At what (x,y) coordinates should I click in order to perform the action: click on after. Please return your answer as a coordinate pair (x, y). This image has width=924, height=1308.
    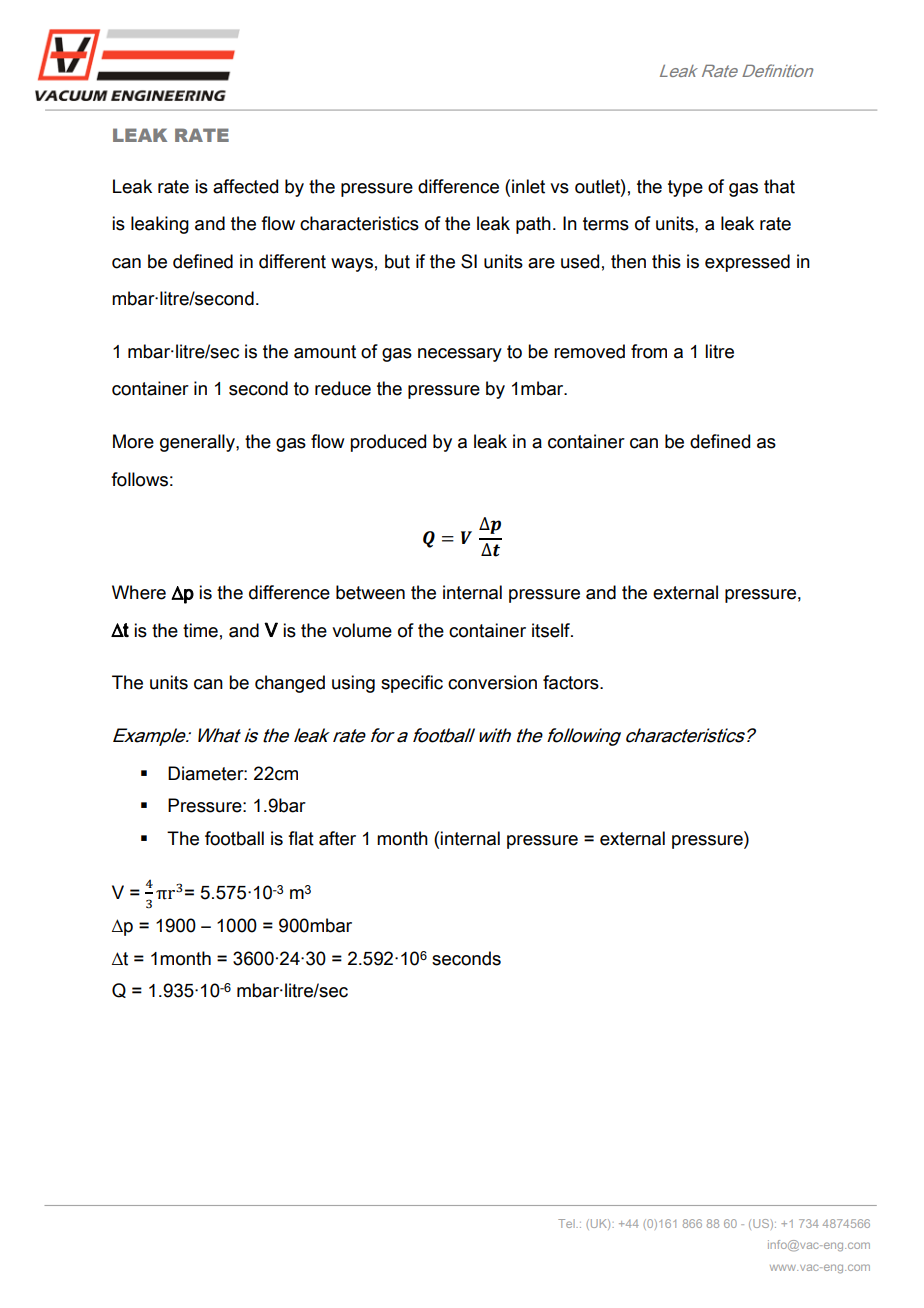
    Looking at the image, I should click on (337, 838).
